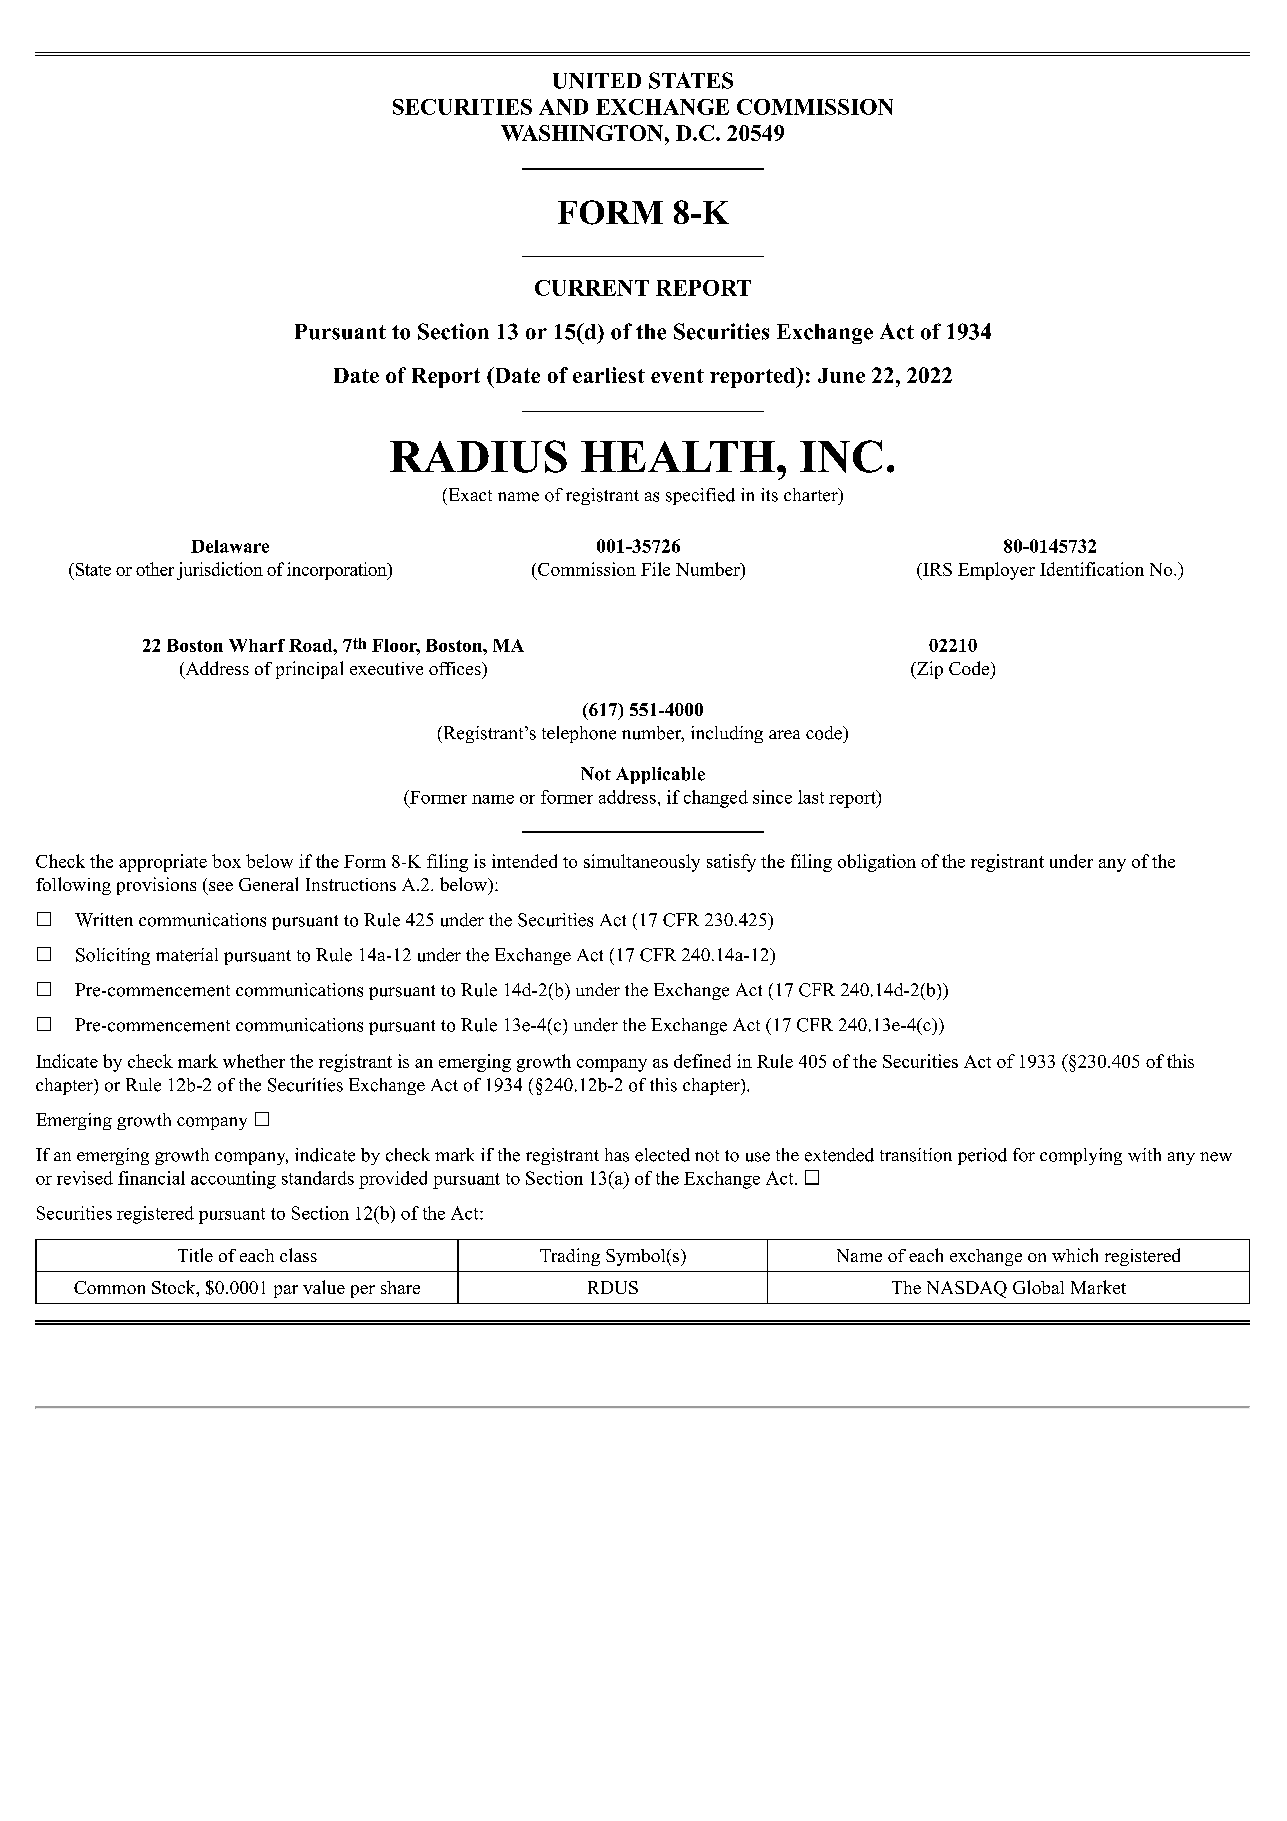  What do you see at coordinates (928, 670) in the document?
I see `Zip` at bounding box center [928, 670].
